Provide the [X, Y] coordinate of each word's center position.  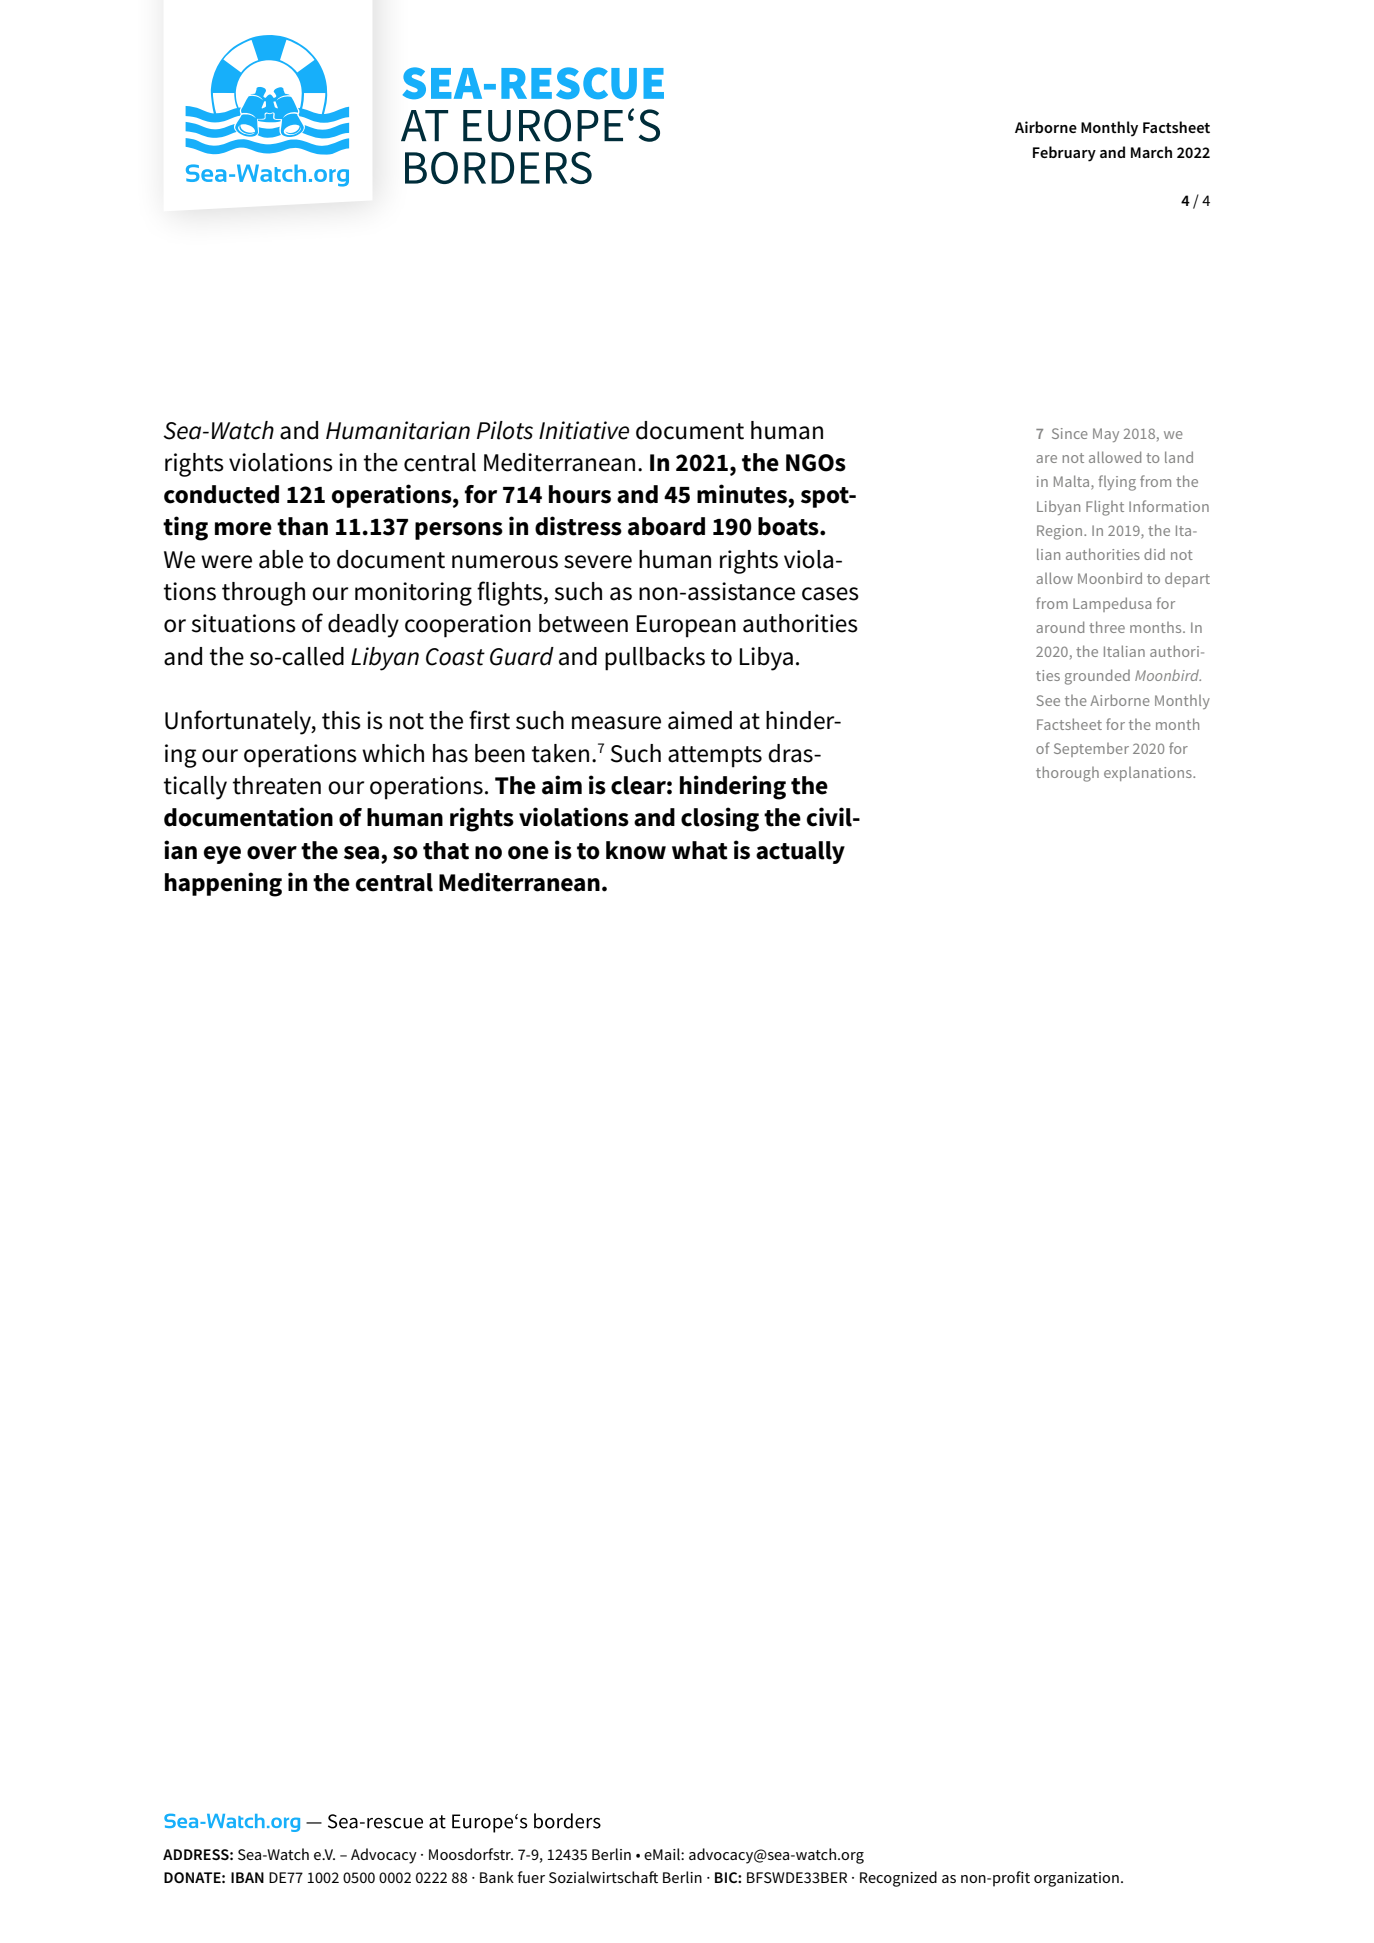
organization [1076, 1879]
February [1064, 154]
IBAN [247, 1877]
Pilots [505, 430]
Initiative [584, 430]
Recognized [898, 1879]
